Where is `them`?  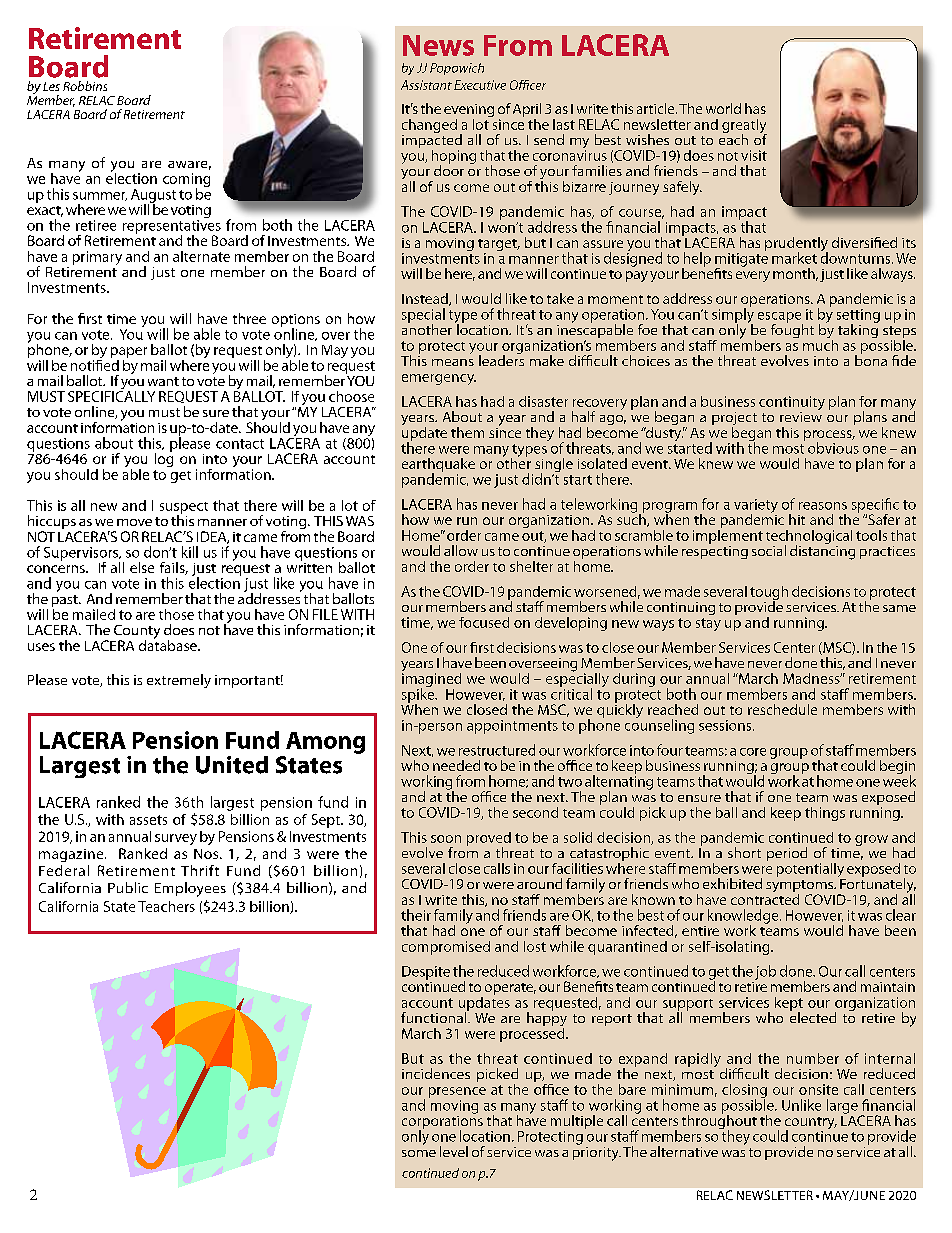
them is located at coordinates (467, 432).
